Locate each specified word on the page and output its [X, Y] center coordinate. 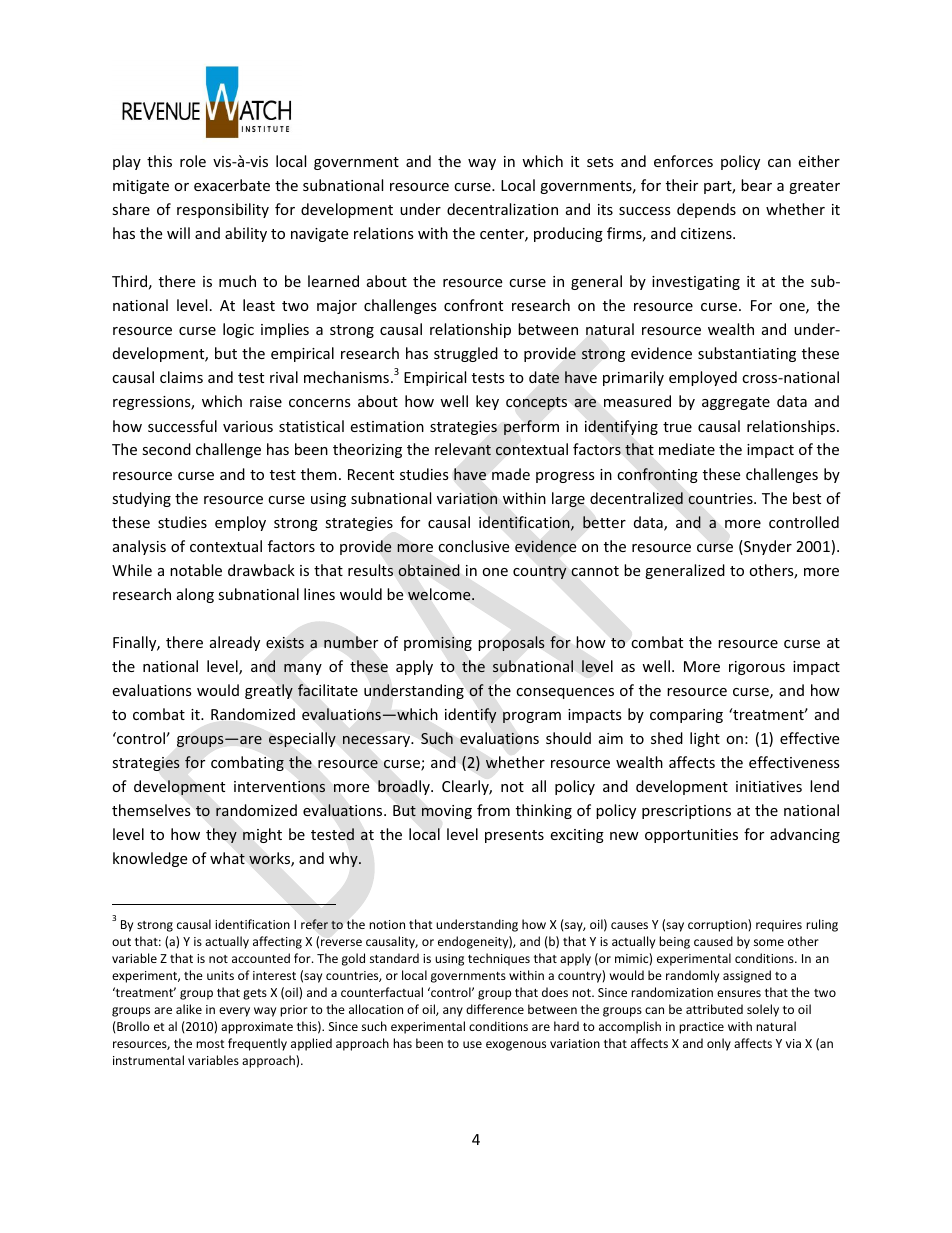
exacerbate [232, 185]
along [195, 595]
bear [756, 185]
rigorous [757, 668]
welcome [440, 594]
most [210, 1044]
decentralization [502, 209]
